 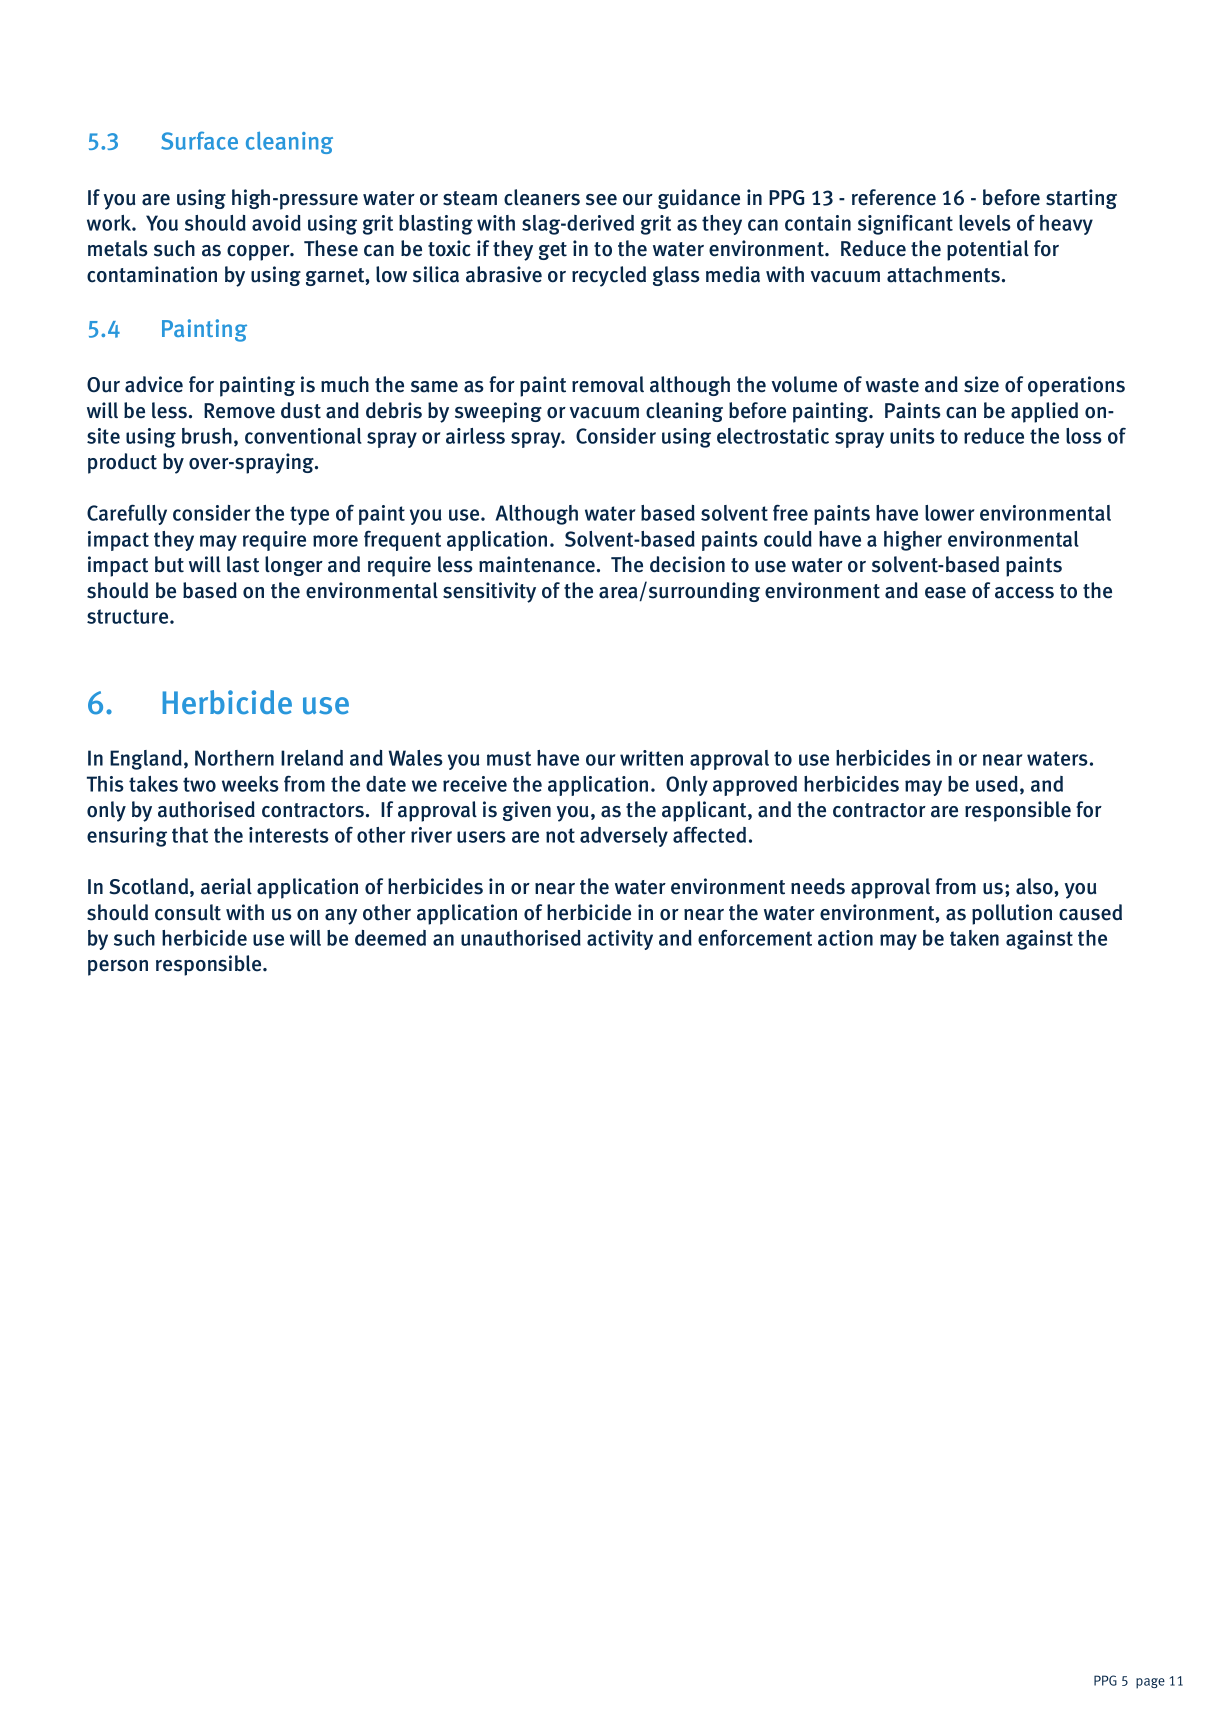 What do you see at coordinates (601, 200) in the document?
I see `see` at bounding box center [601, 200].
